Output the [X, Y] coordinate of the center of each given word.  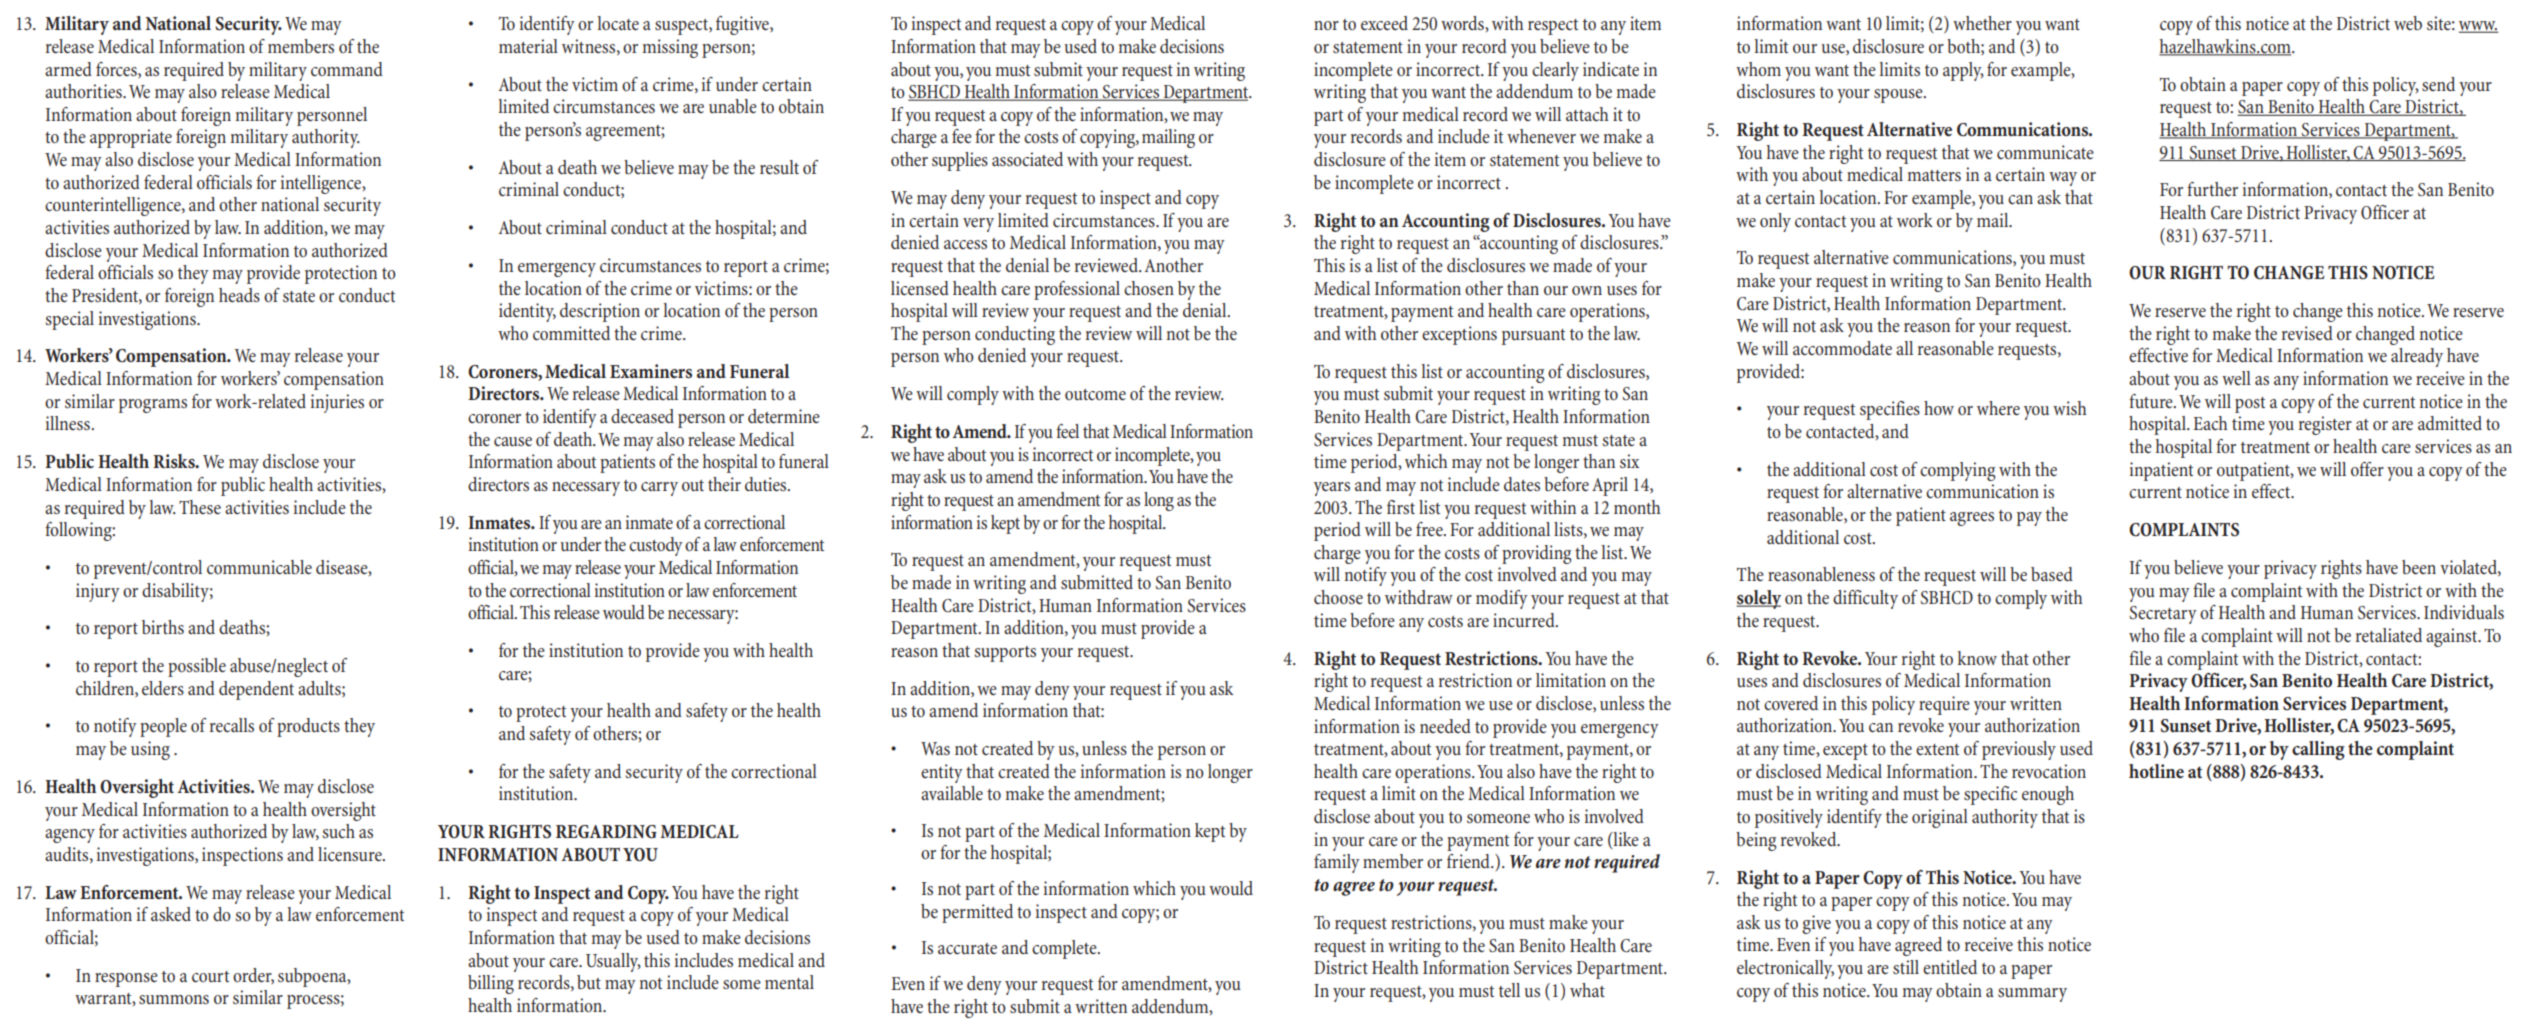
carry [659, 489]
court [210, 976]
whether [1982, 23]
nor [1326, 25]
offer [2367, 469]
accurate [967, 948]
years [1332, 489]
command [347, 69]
